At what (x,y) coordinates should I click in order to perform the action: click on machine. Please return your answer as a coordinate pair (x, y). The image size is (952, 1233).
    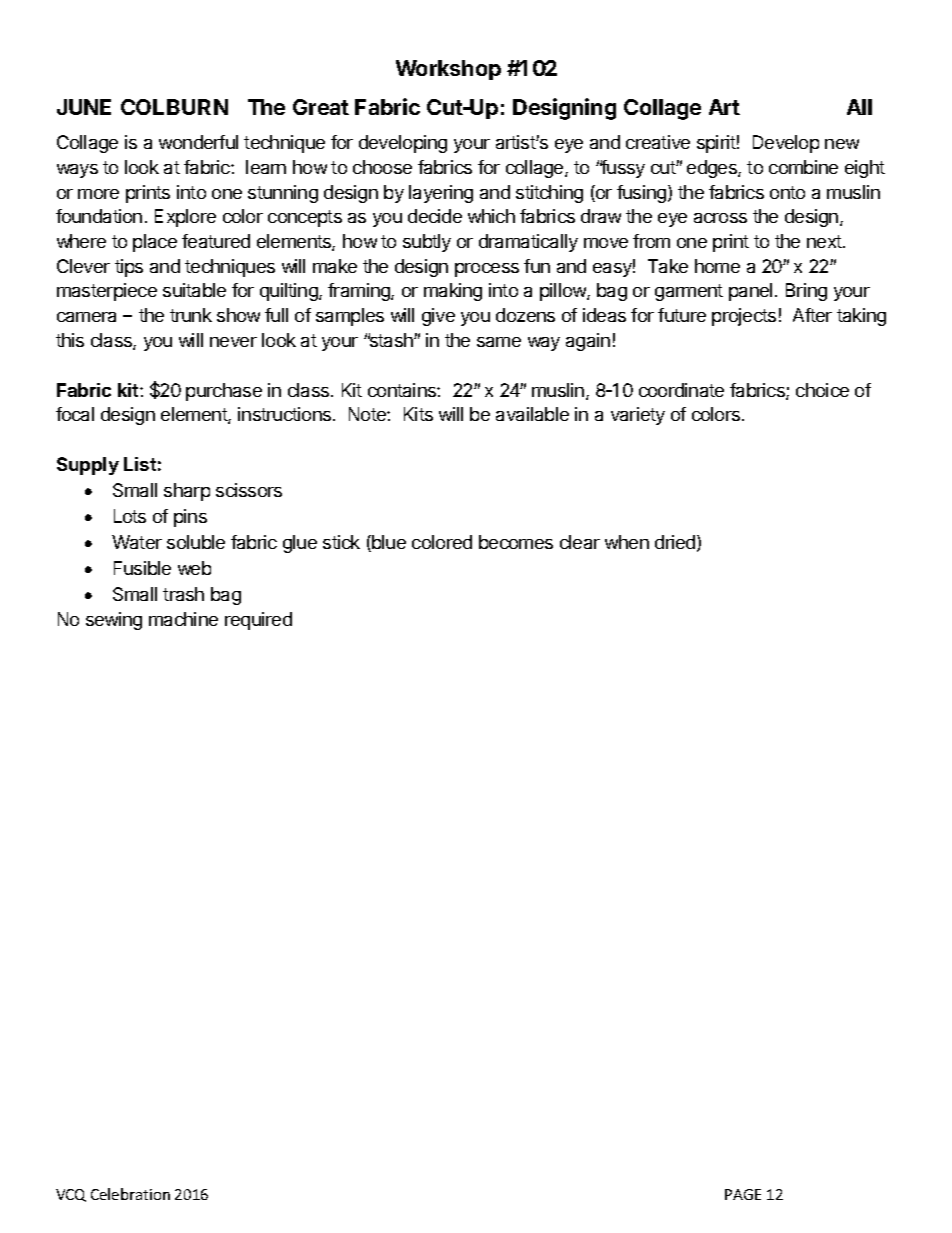
    Looking at the image, I should click on (183, 619).
